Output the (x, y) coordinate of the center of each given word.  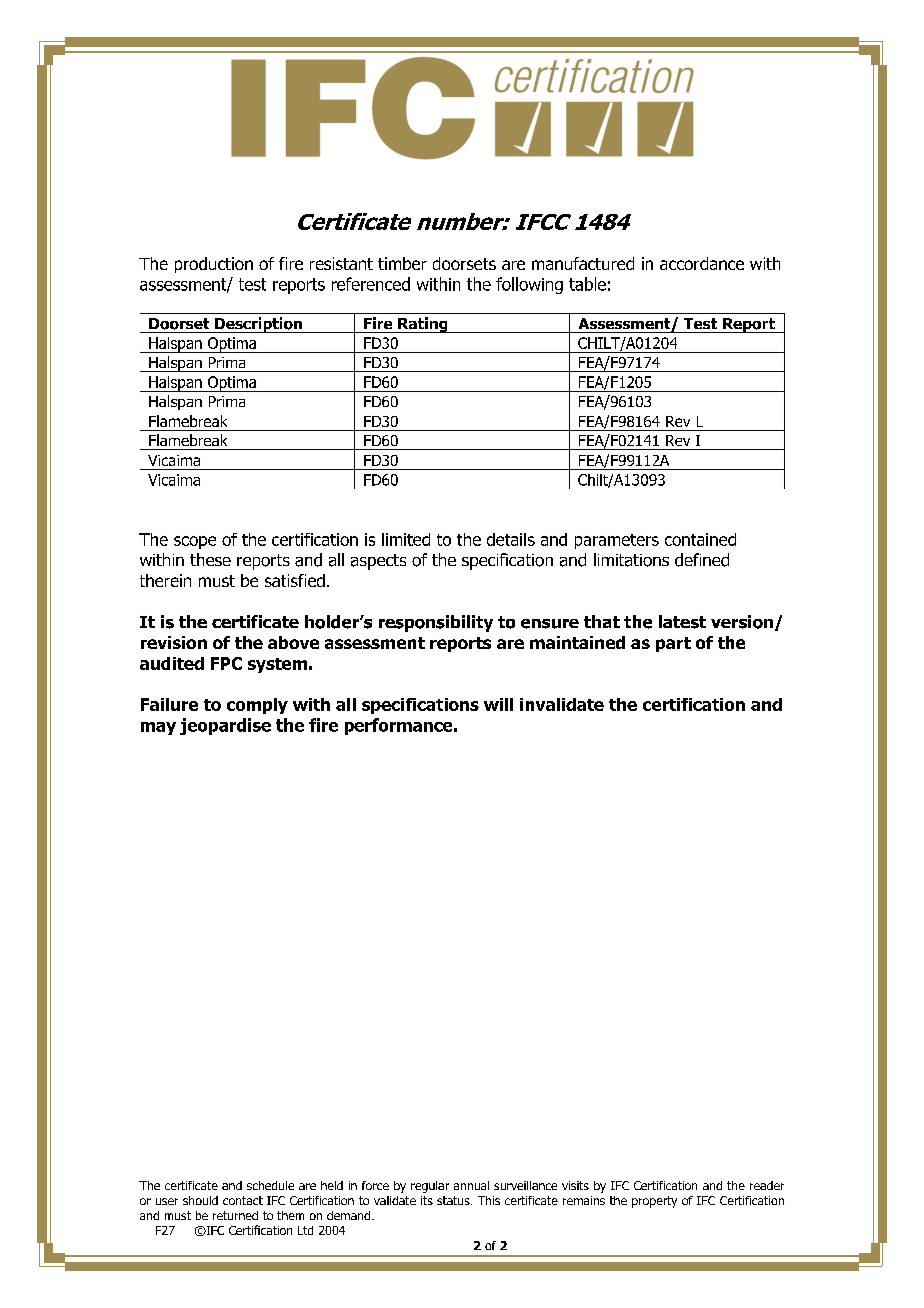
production (214, 265)
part (673, 644)
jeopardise (225, 726)
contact (243, 1200)
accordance (702, 263)
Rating (423, 325)
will (498, 704)
